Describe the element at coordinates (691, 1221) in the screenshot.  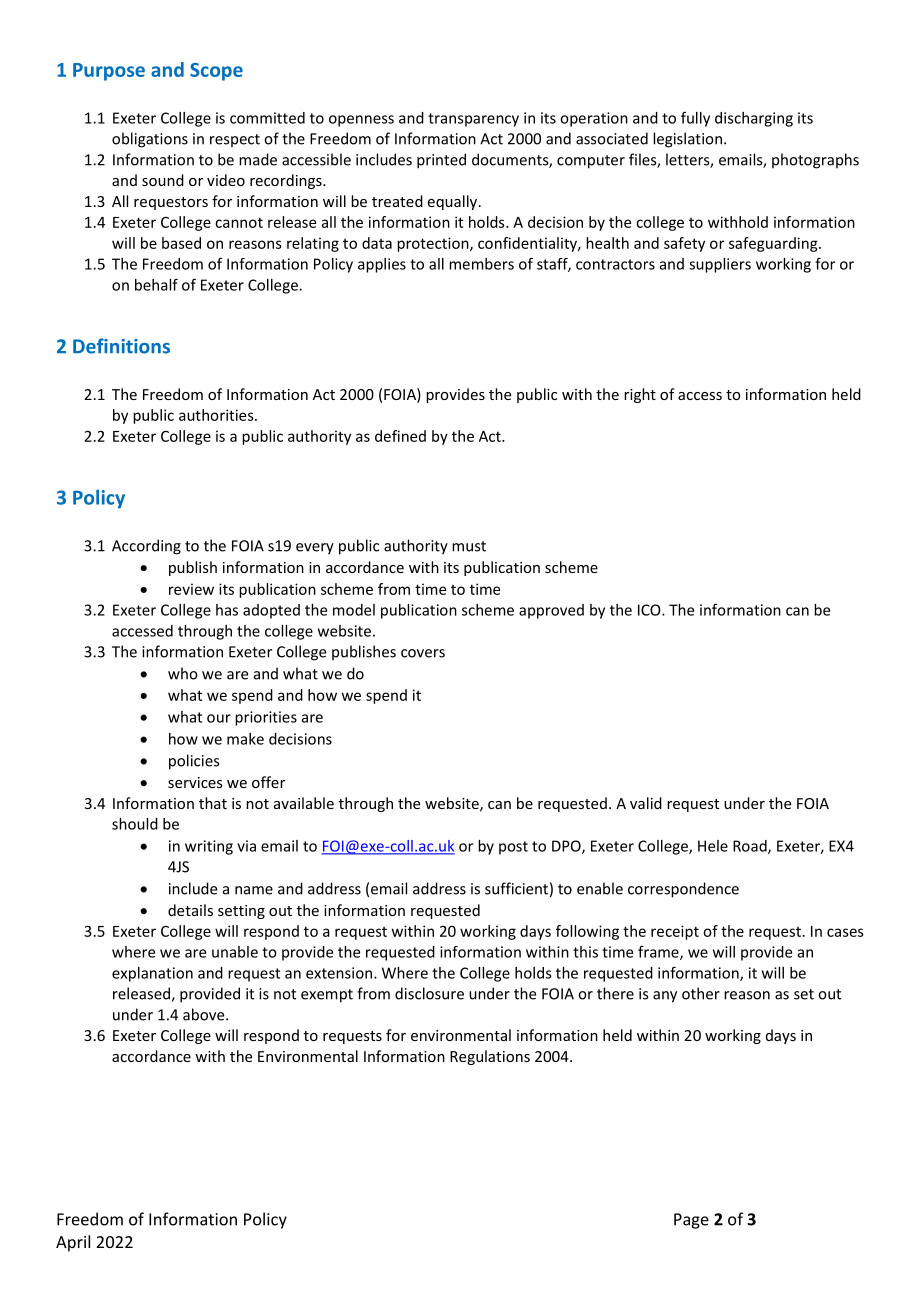
I see `Page` at that location.
